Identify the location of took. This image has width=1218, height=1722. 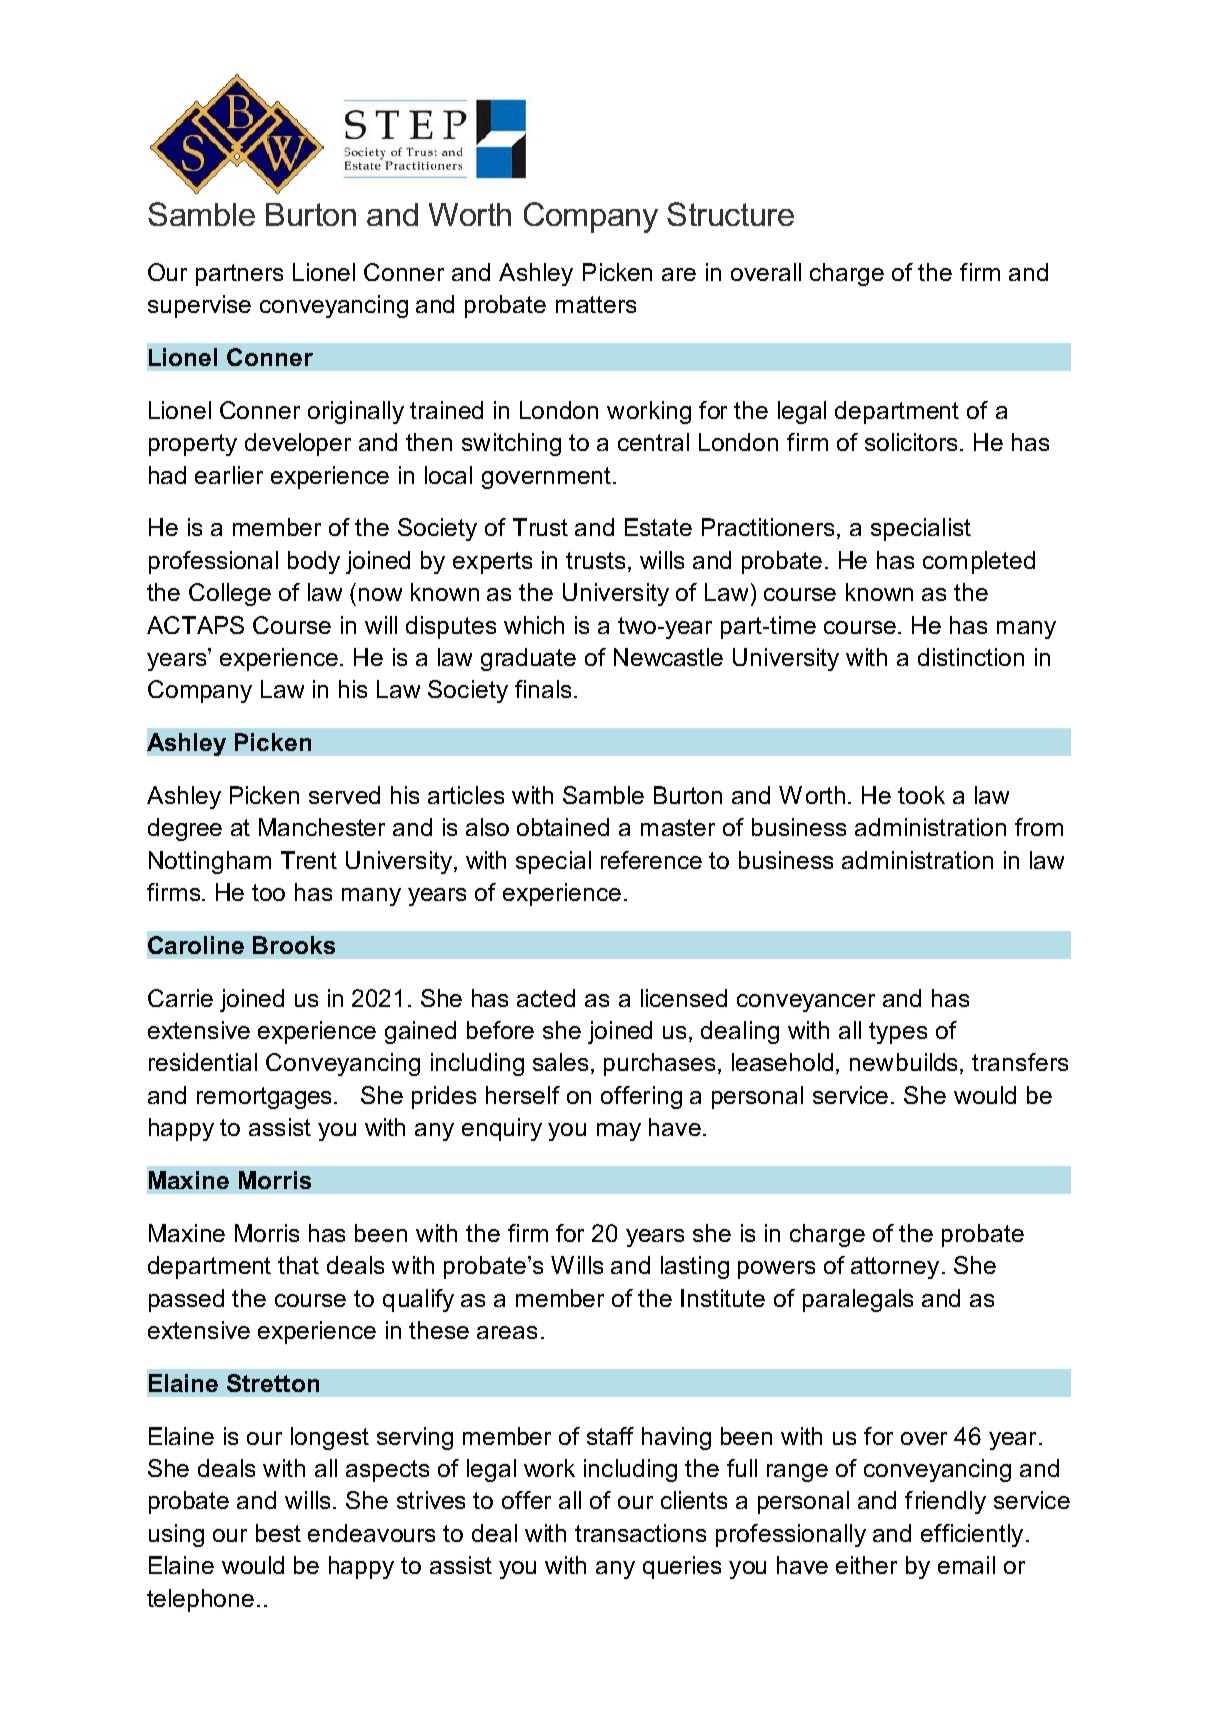
(921, 795).
